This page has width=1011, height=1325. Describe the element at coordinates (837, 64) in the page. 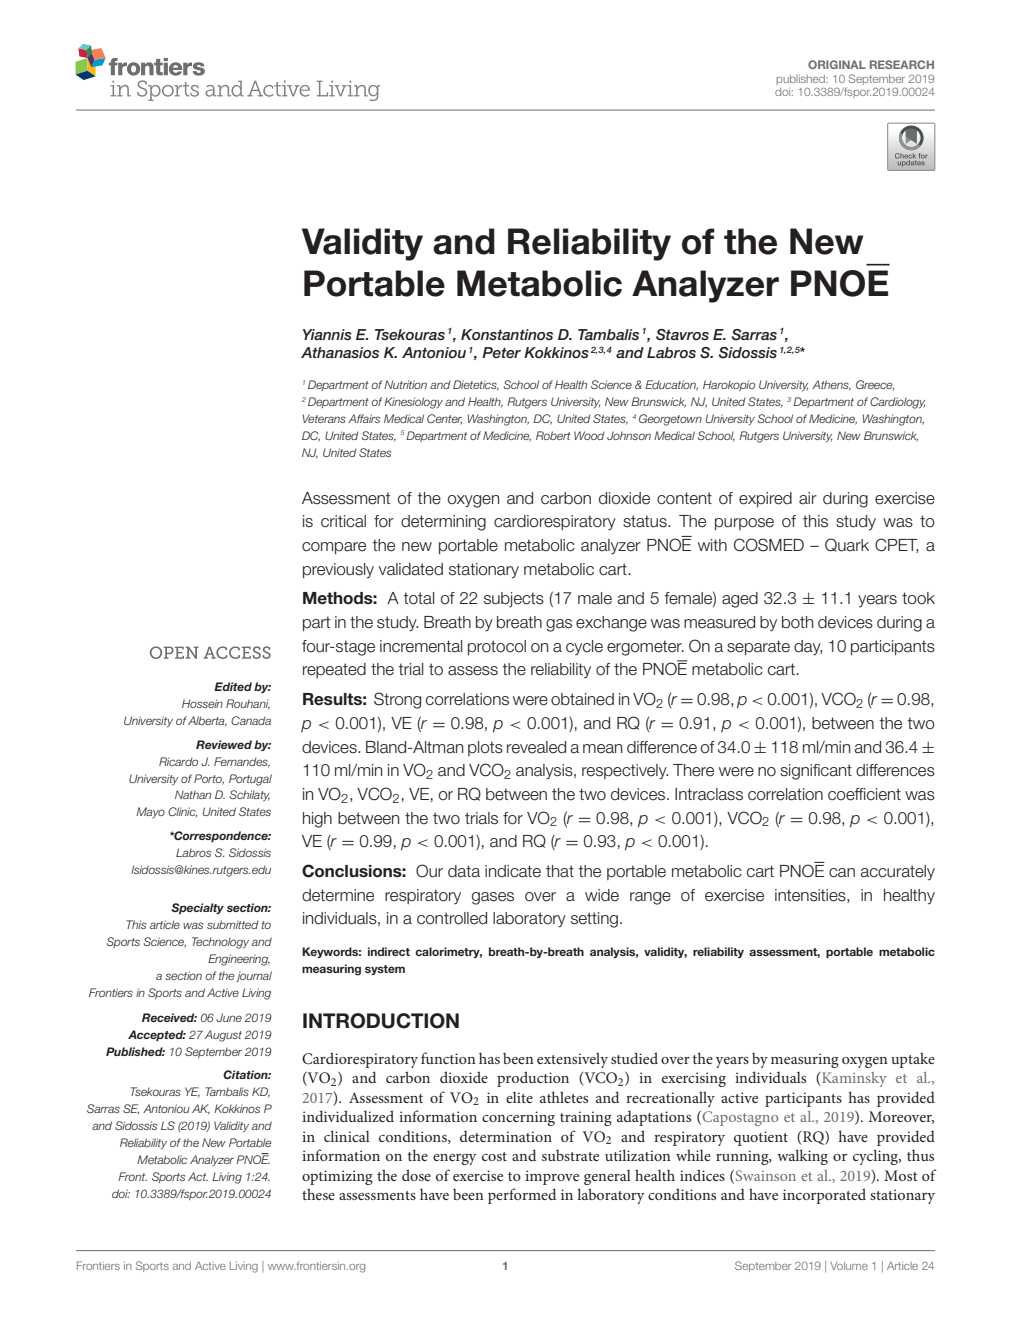

I see `ORIGINAL` at that location.
